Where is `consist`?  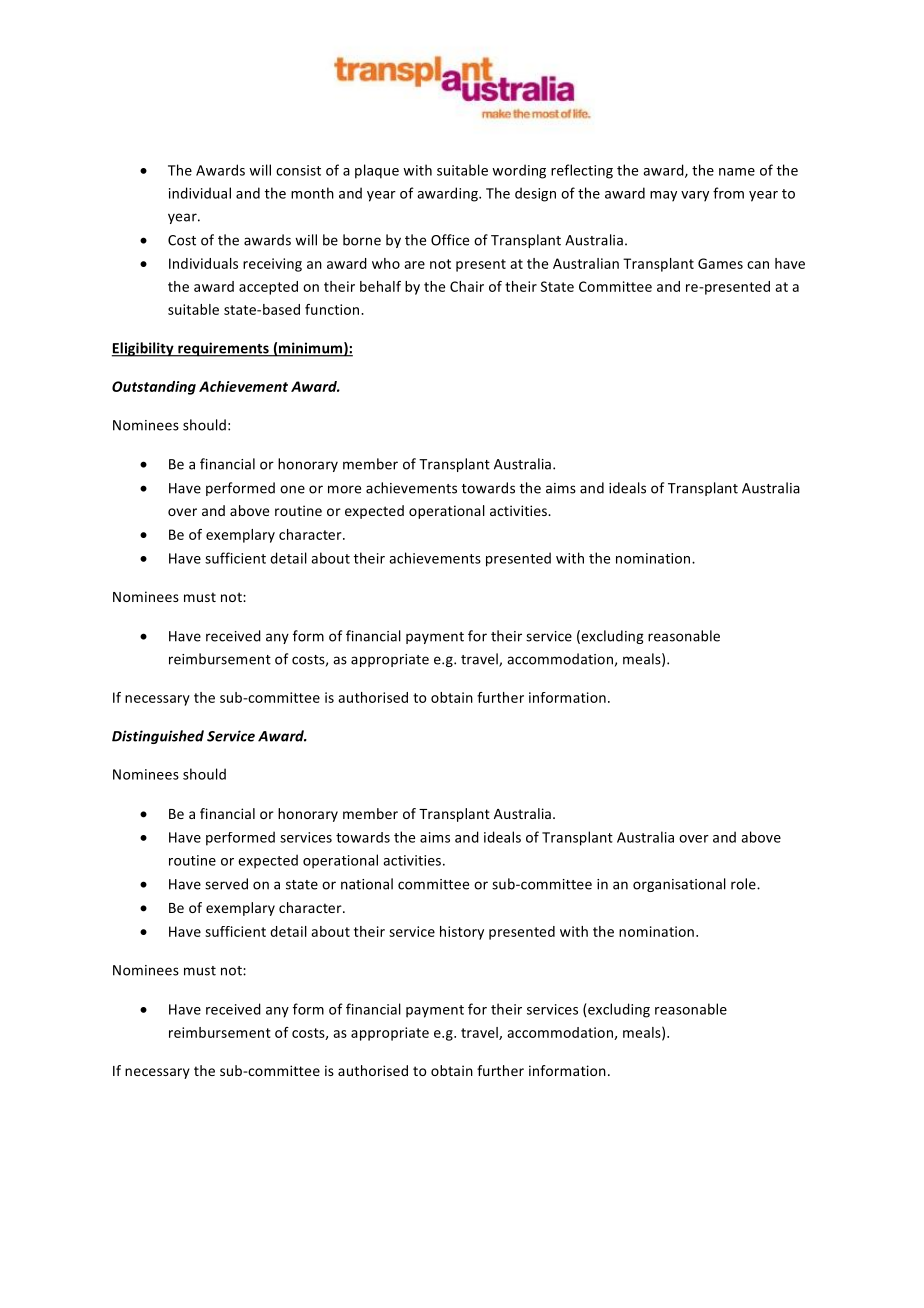 consist is located at coordinates (298, 170).
